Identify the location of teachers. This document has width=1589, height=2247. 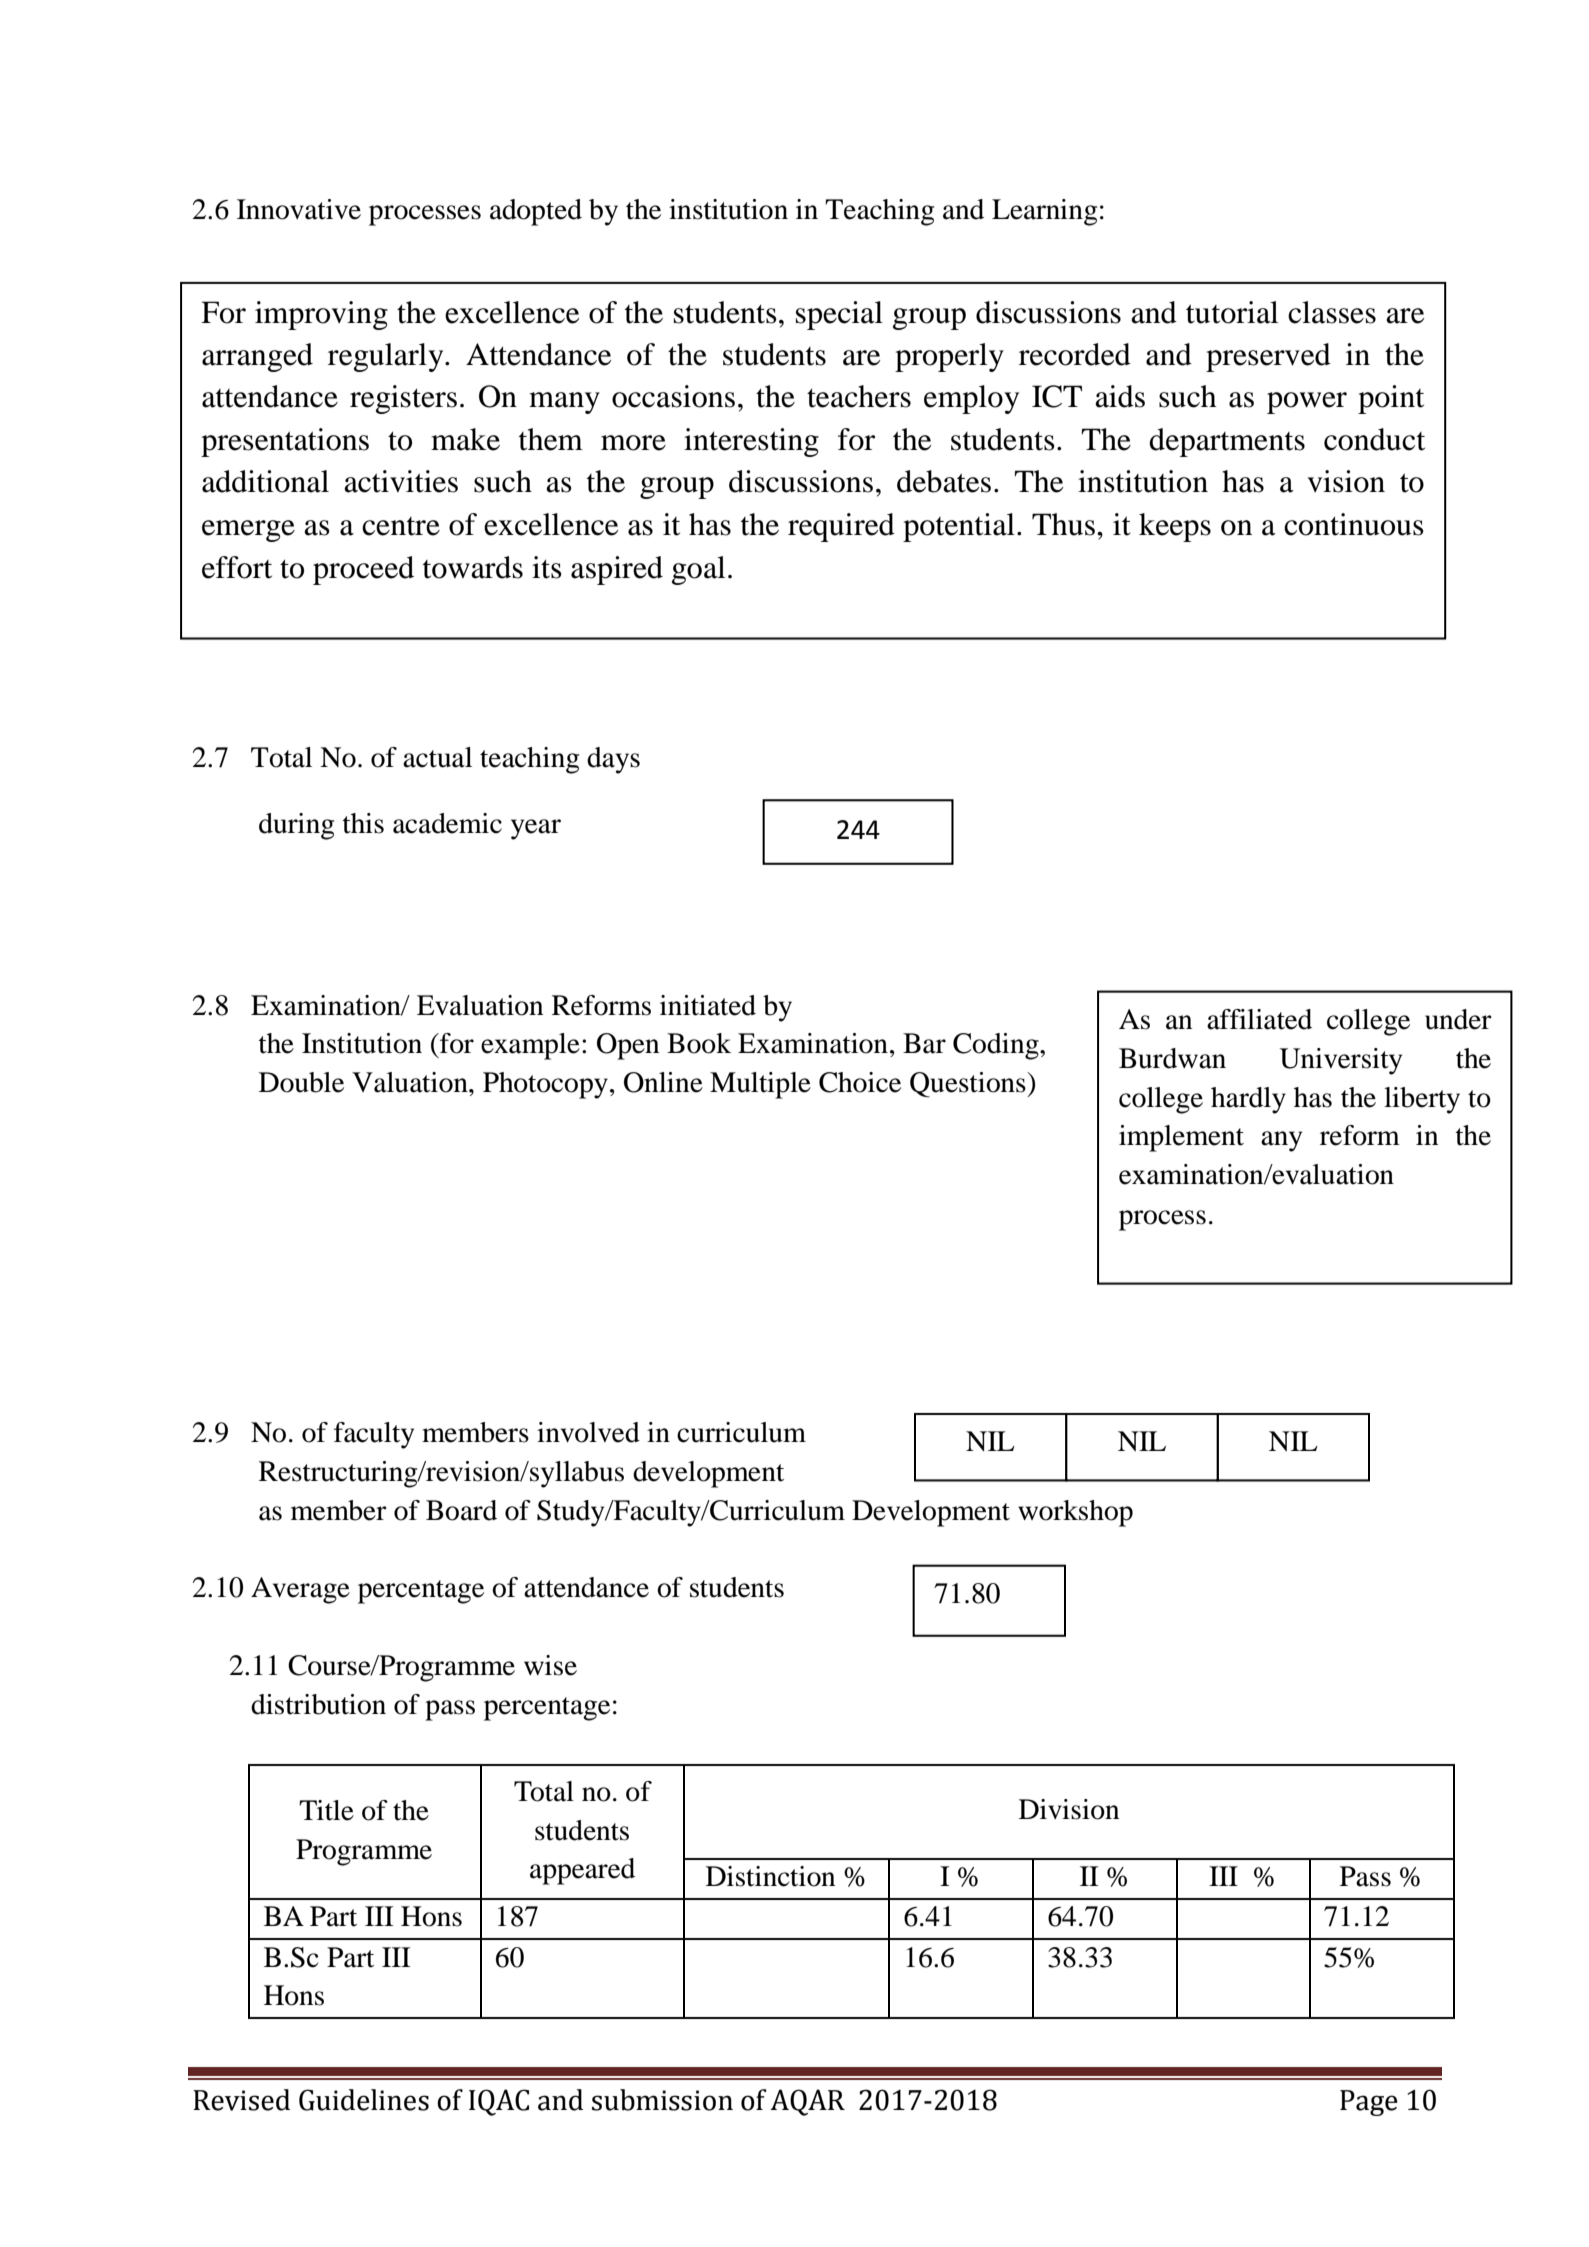
(859, 396).
